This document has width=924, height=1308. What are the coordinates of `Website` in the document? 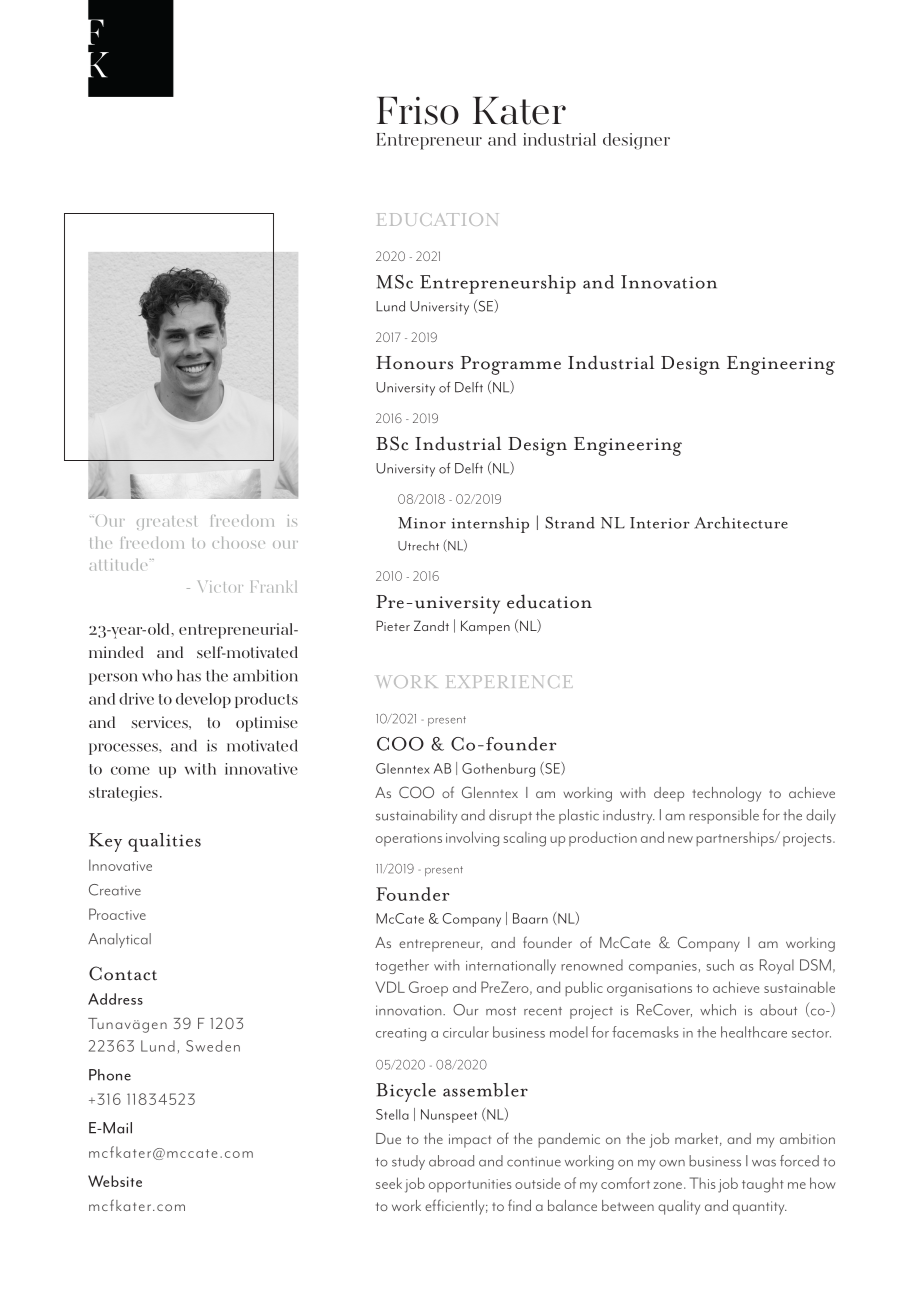 It's located at (115, 1181).
